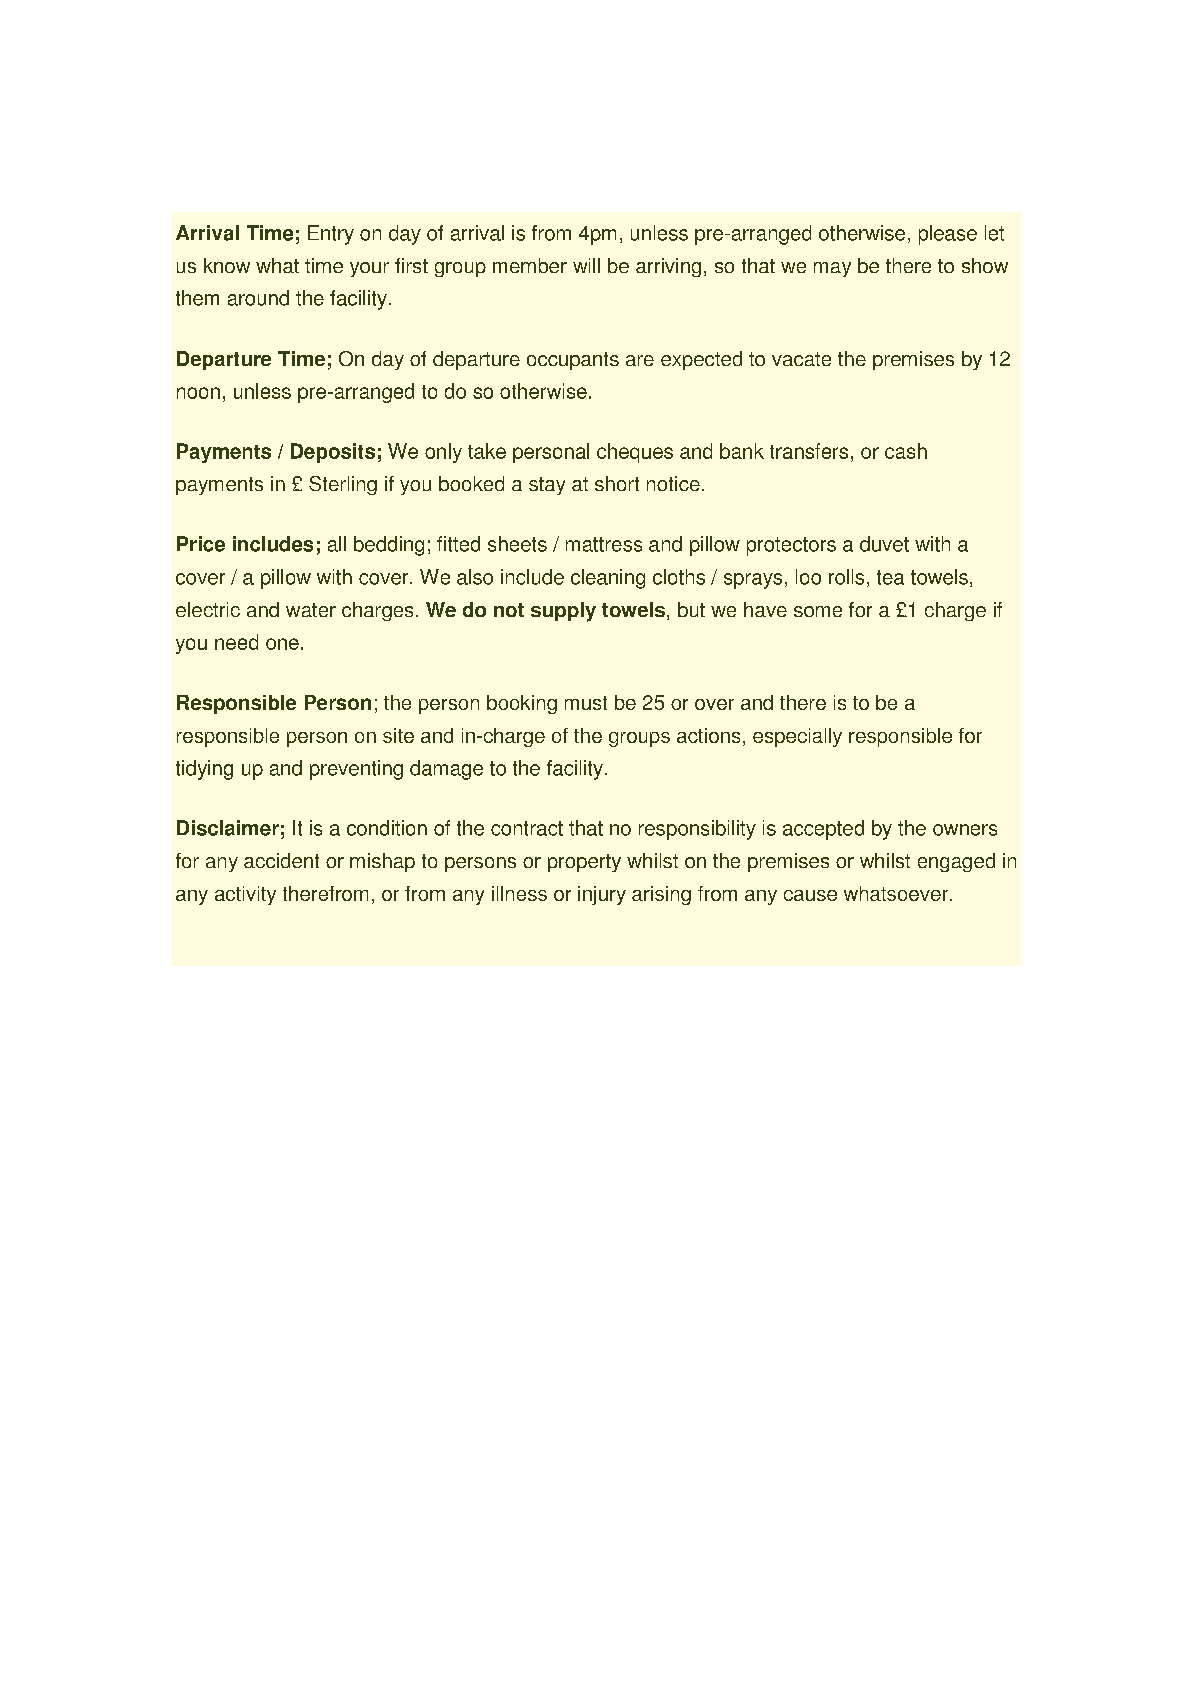 Image resolution: width=1192 pixels, height=1687 pixels. Describe the element at coordinates (948, 235) in the screenshot. I see `please` at that location.
